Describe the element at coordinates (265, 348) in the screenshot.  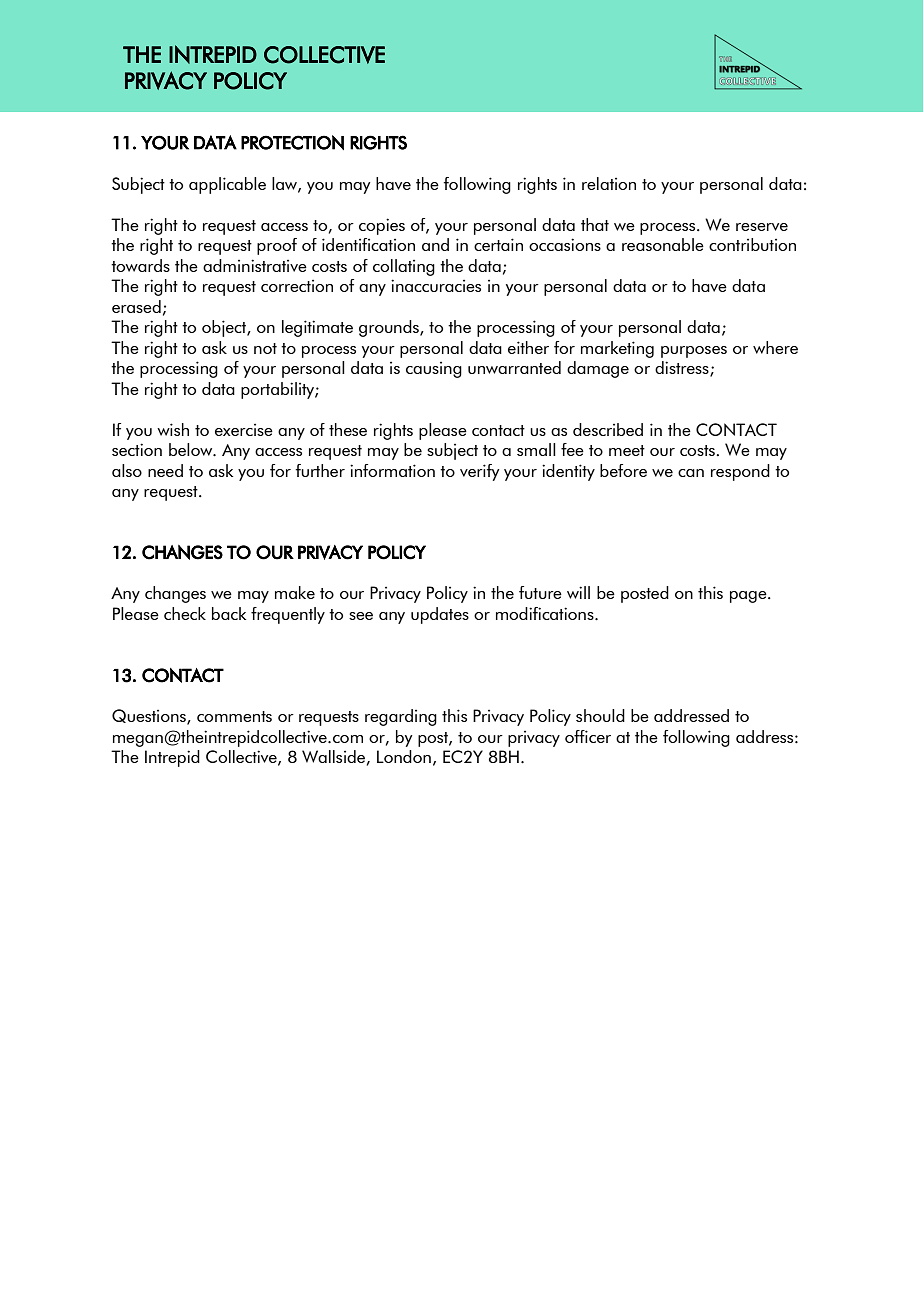
I see `not` at that location.
